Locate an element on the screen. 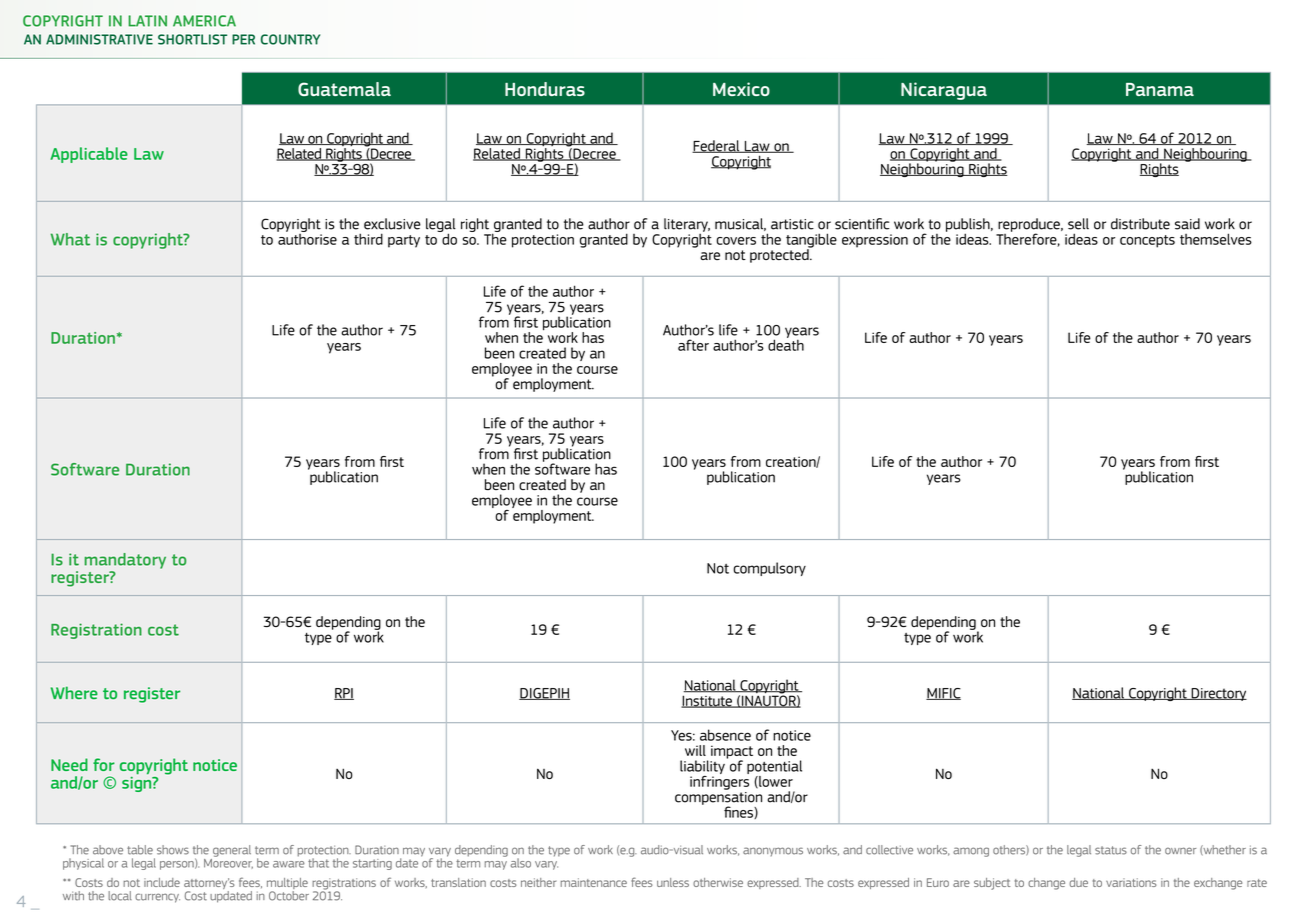 This screenshot has height=924, width=1311. Moreover is located at coordinates (228, 862).
